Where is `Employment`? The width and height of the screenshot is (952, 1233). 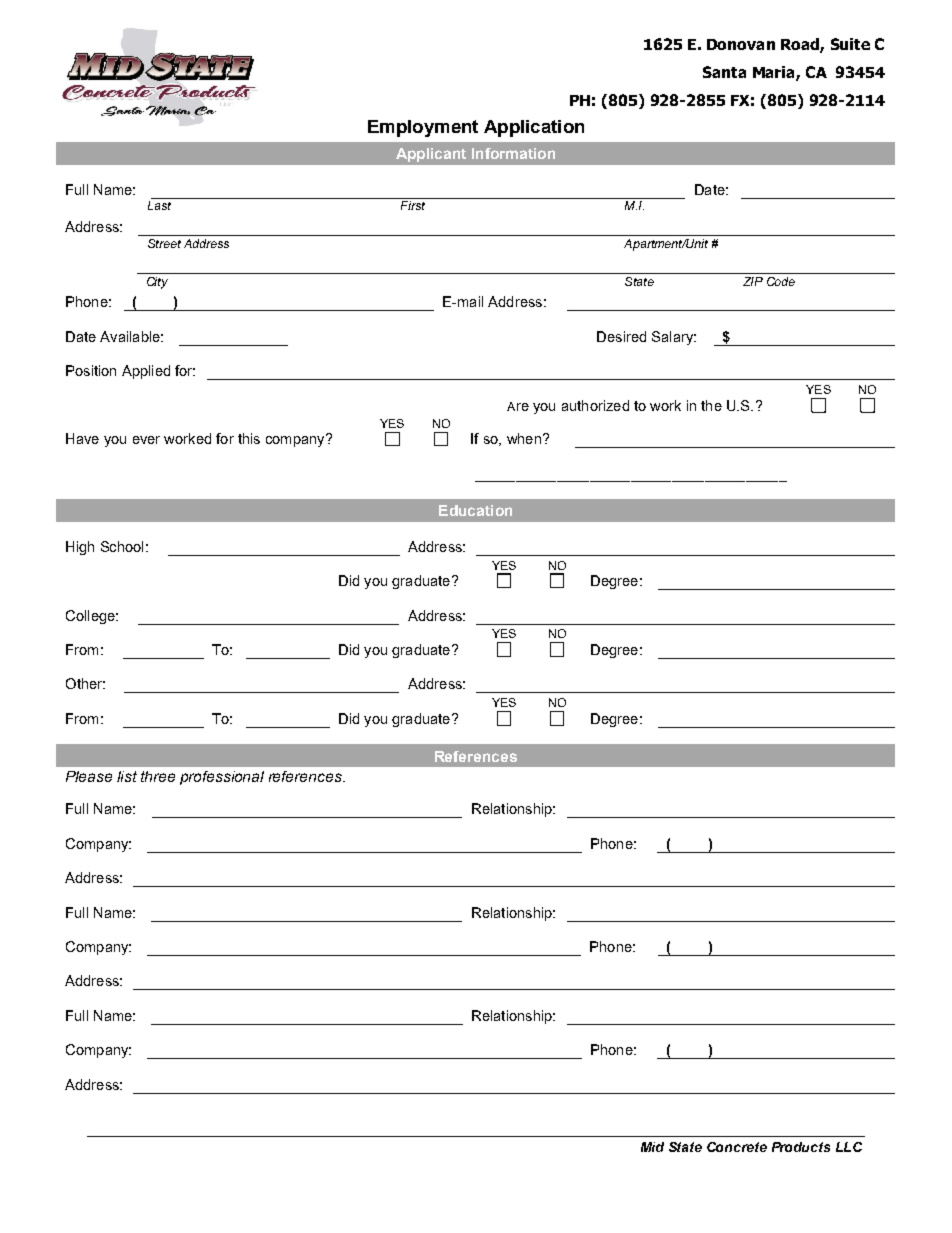 Employment is located at coordinates (423, 128).
